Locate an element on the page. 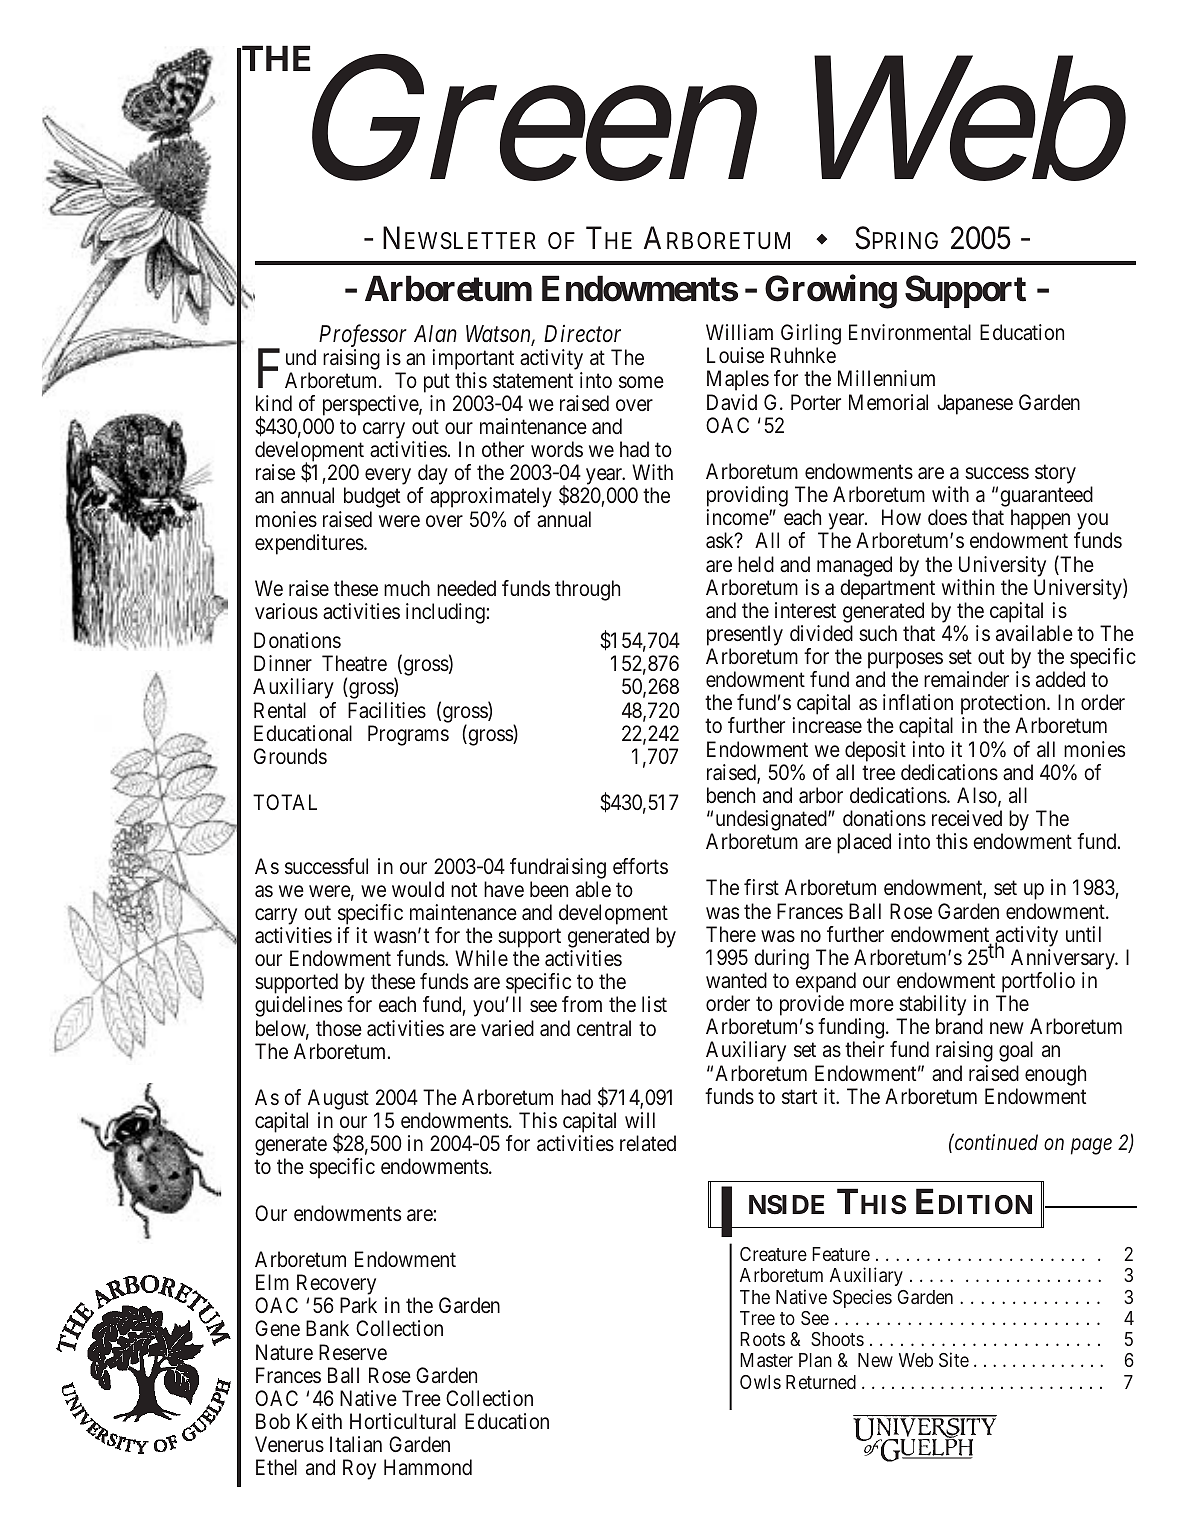  goal is located at coordinates (1016, 1051).
